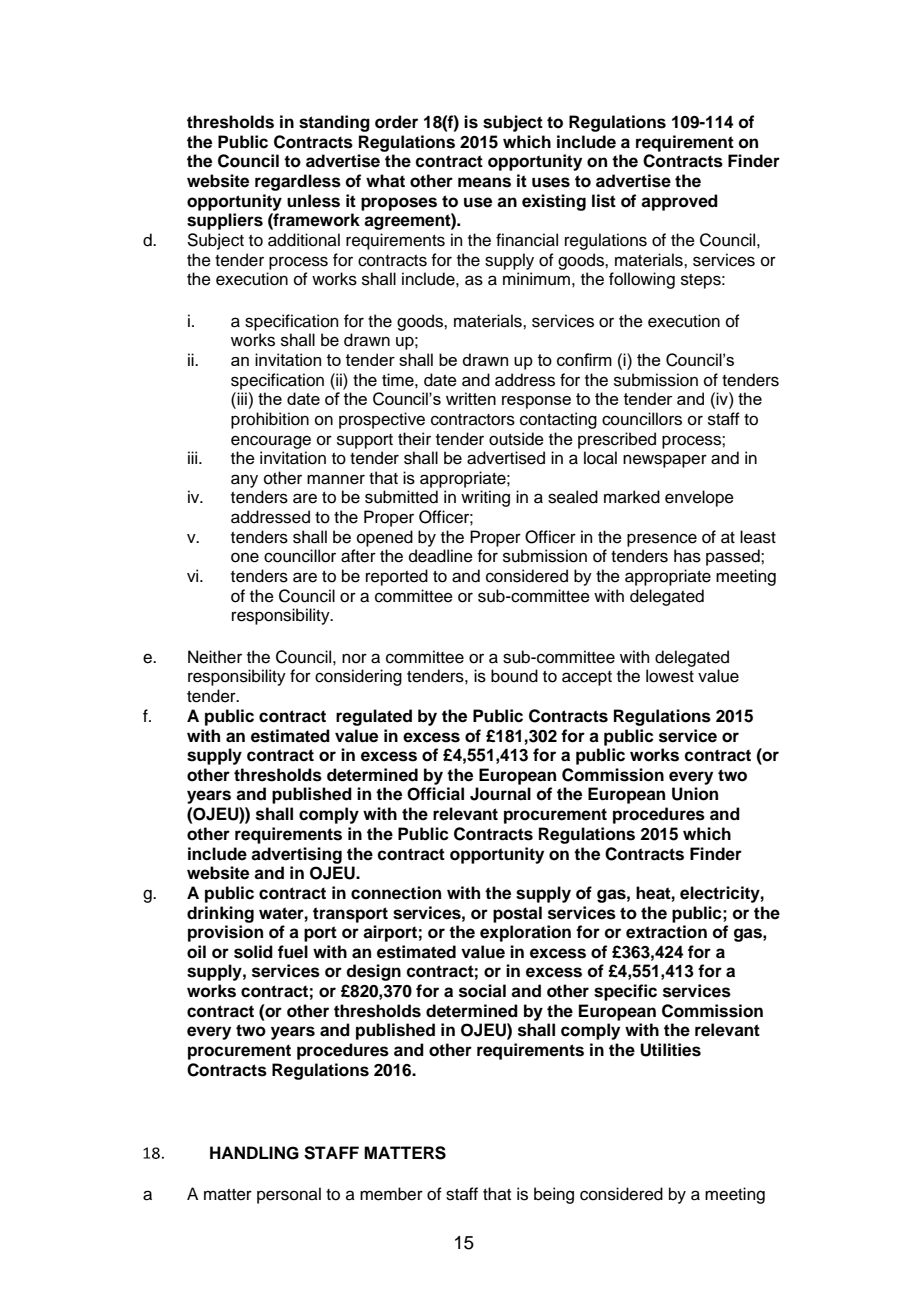  Describe the element at coordinates (215, 657) in the image. I see `Neither` at that location.
